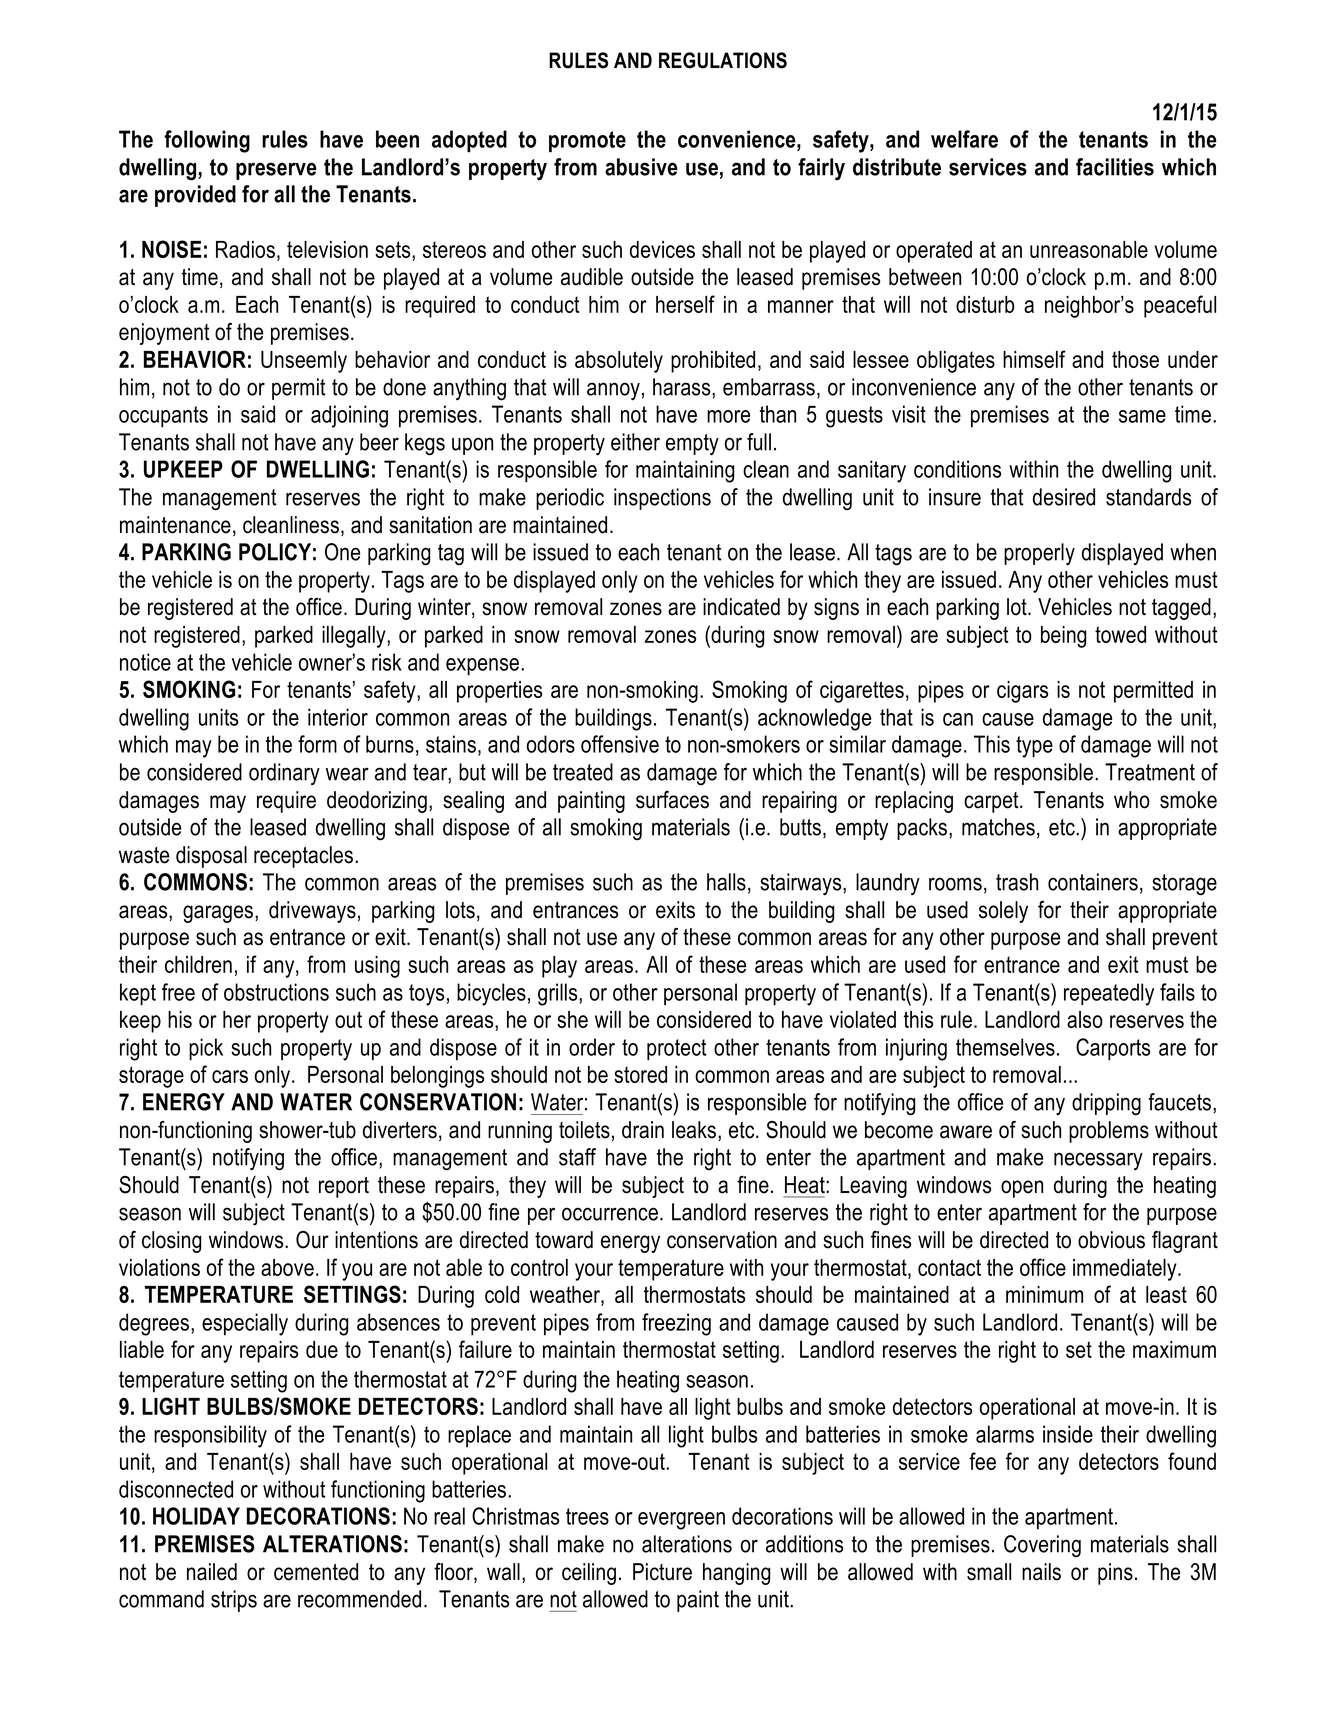  What do you see at coordinates (1115, 167) in the image?
I see `facilities` at bounding box center [1115, 167].
